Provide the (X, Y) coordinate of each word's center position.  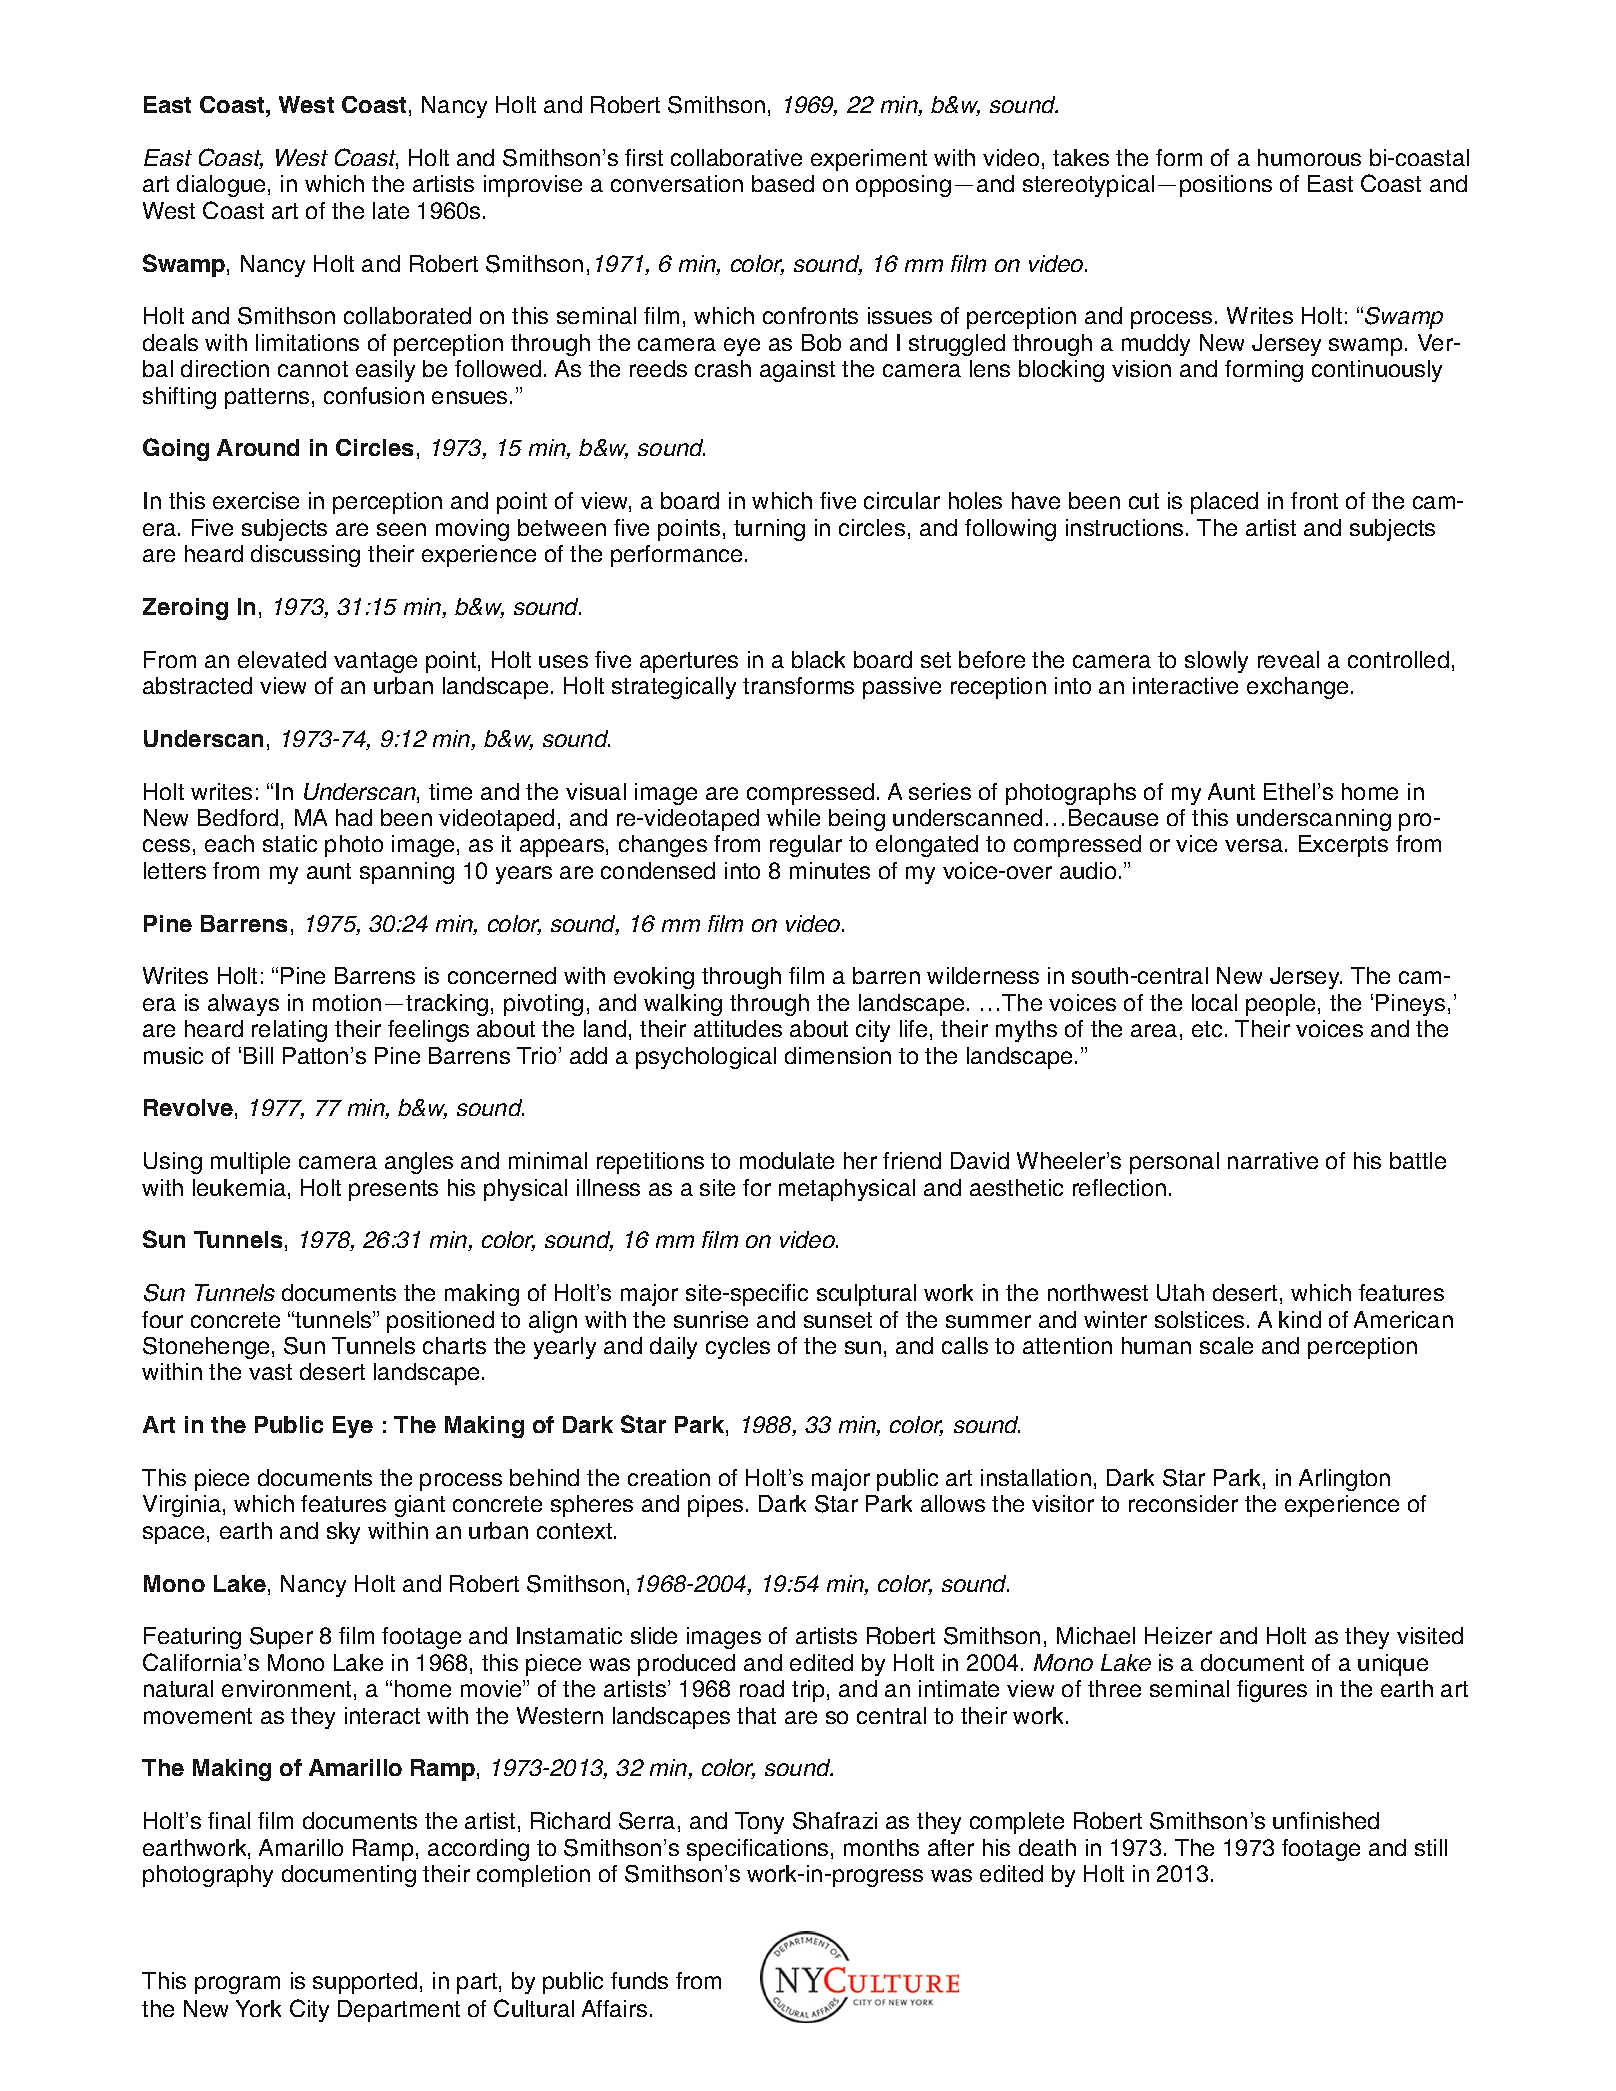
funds (639, 1980)
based (783, 183)
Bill (258, 1055)
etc (1207, 1029)
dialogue (221, 186)
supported (365, 1983)
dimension (838, 1055)
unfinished (1326, 1820)
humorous (1309, 157)
